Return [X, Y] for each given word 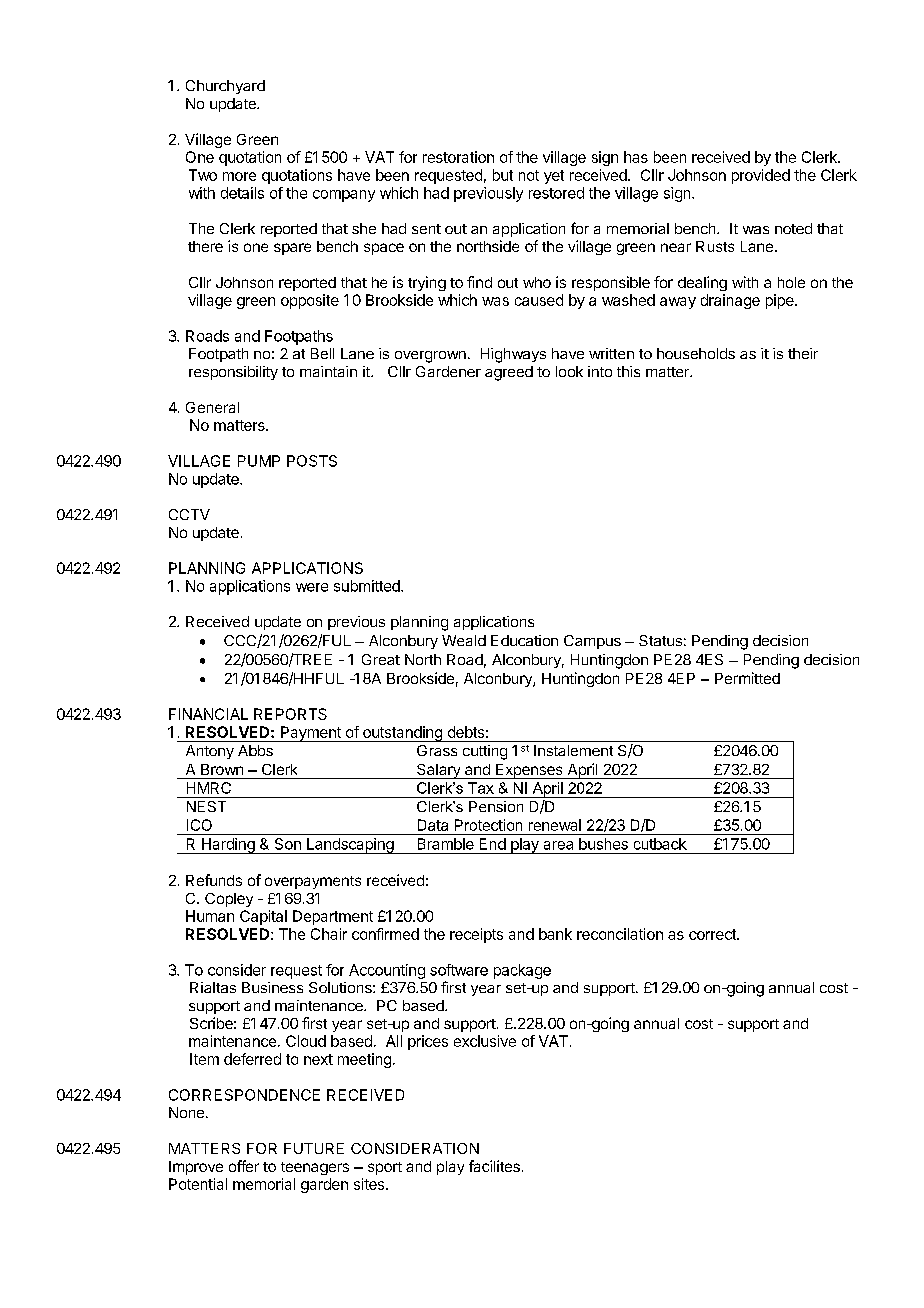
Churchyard [225, 87]
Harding [228, 846]
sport [385, 1168]
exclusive [485, 1041]
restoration [458, 157]
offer [244, 1166]
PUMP [259, 461]
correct [713, 934]
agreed [509, 373]
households [696, 353]
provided [761, 176]
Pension [496, 806]
